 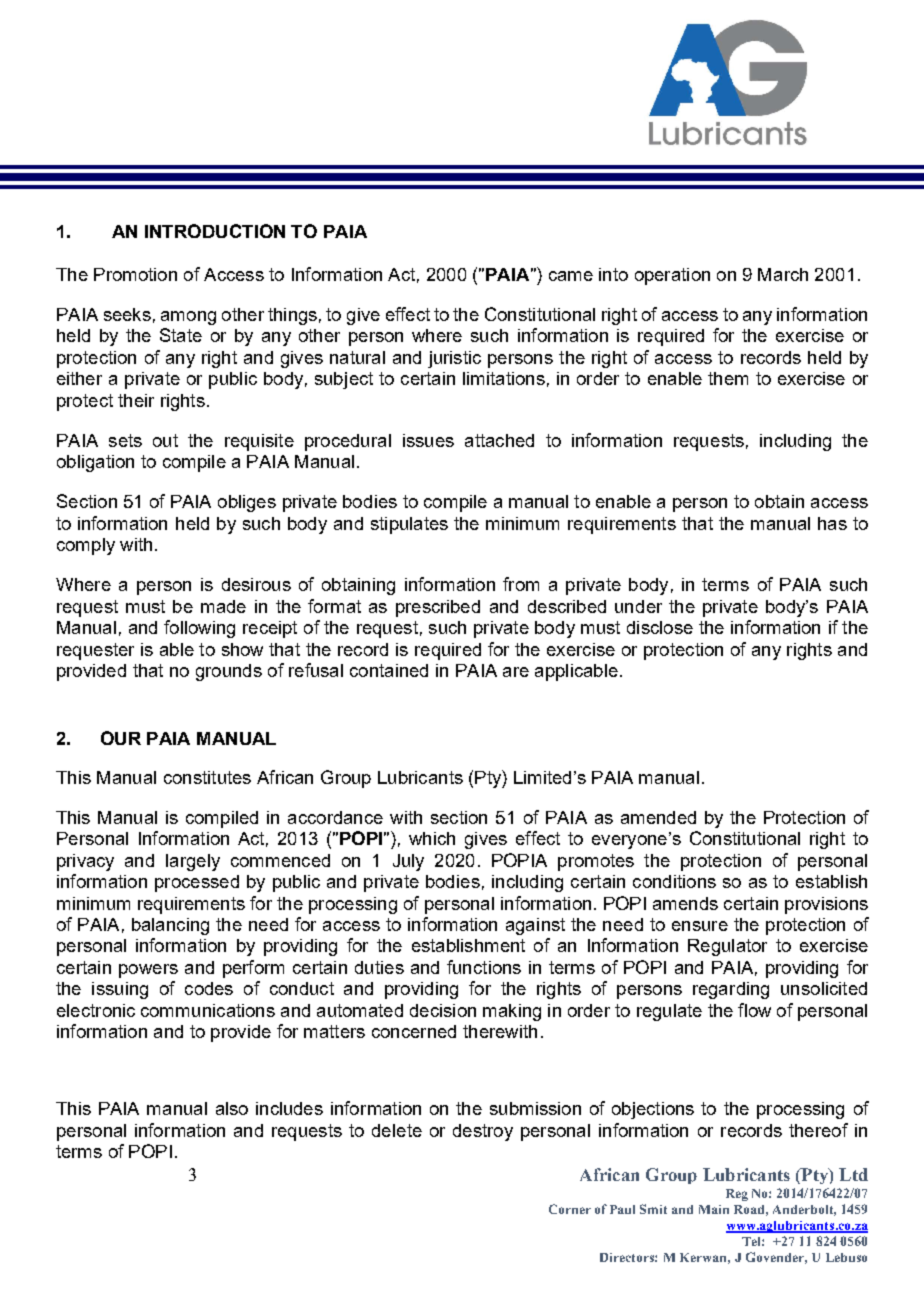 I want to click on are, so click(x=516, y=672).
